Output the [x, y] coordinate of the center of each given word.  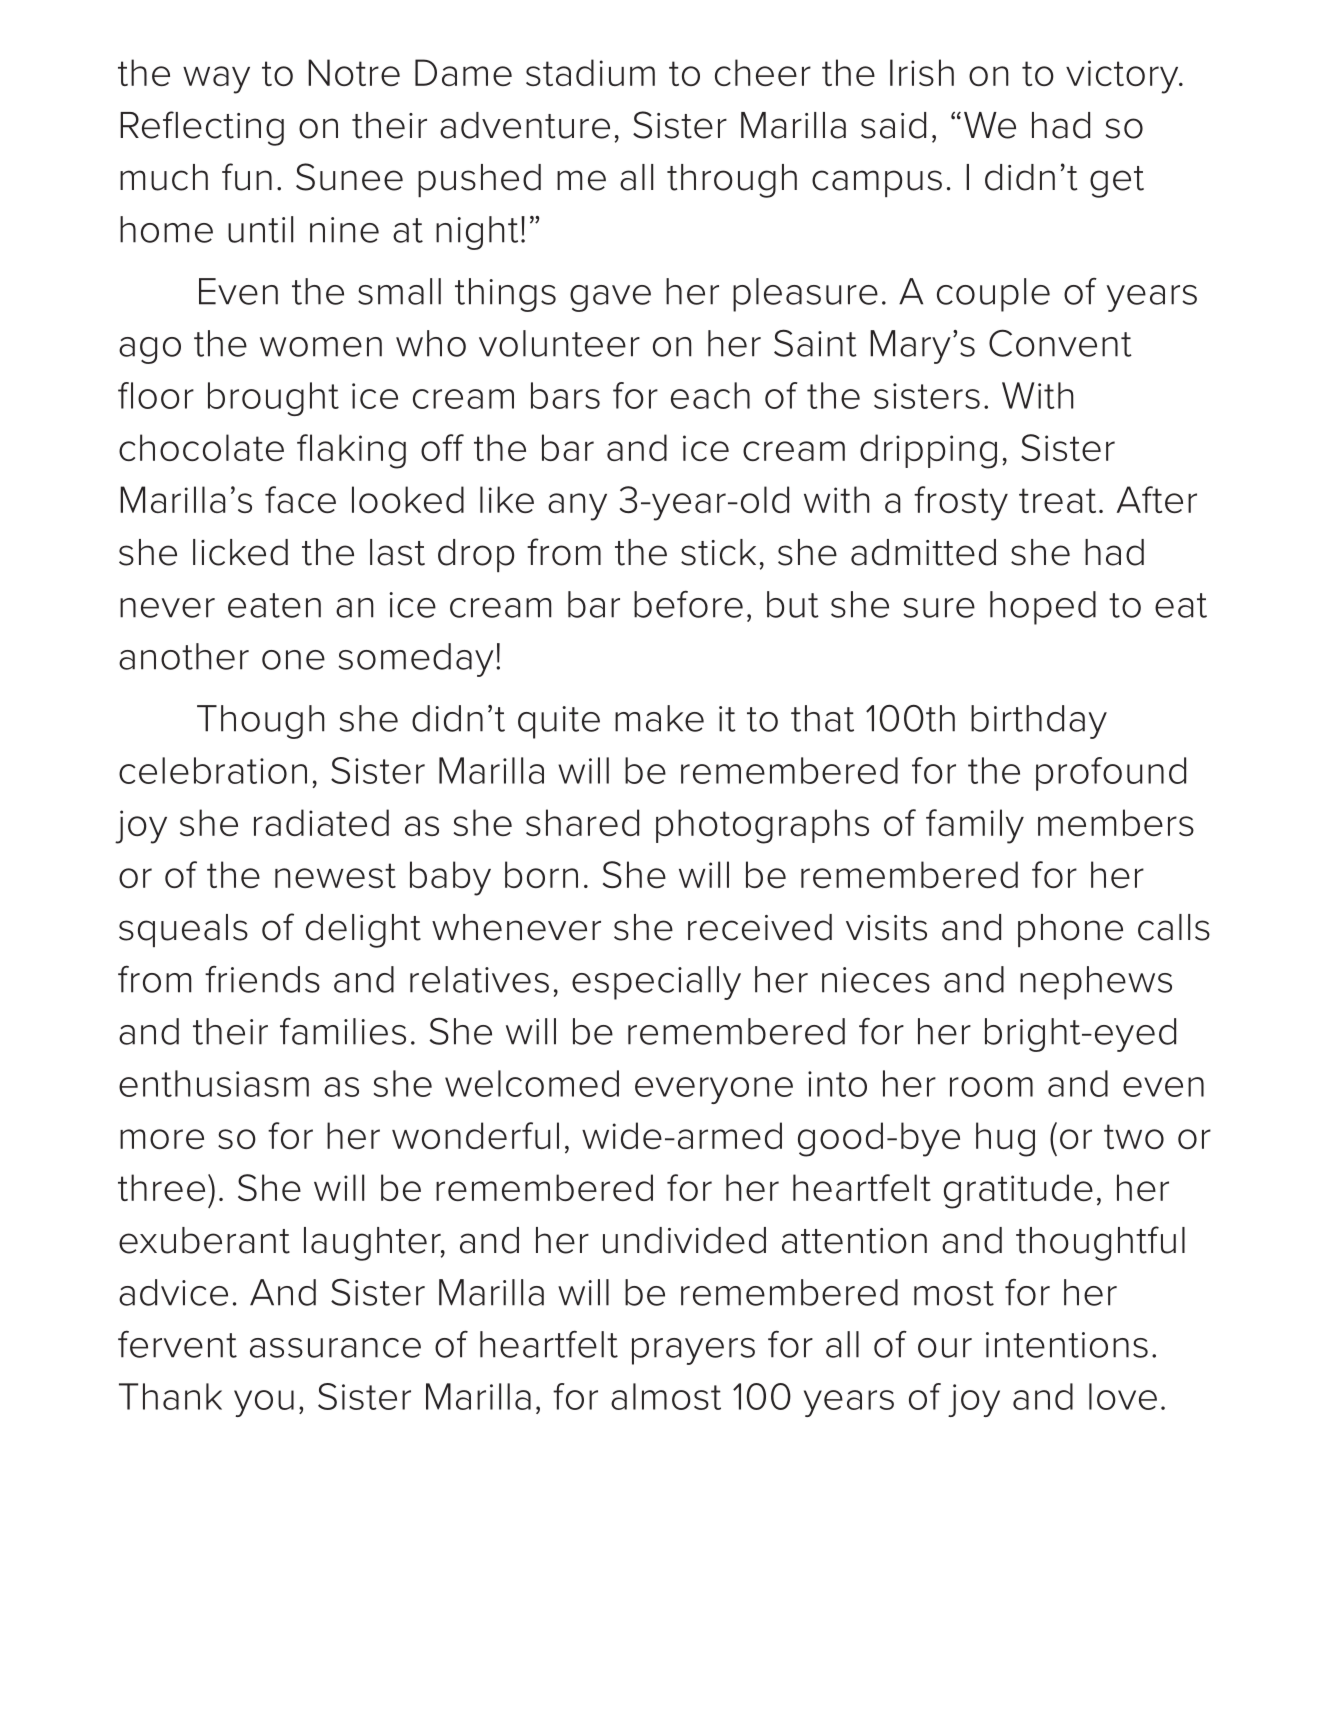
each [710, 395]
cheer [763, 72]
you [264, 1403]
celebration [213, 770]
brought [273, 399]
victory [1123, 77]
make [659, 718]
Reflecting [202, 128]
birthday [1039, 722]
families [343, 1031]
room [991, 1087]
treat [1057, 500]
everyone [714, 1090]
